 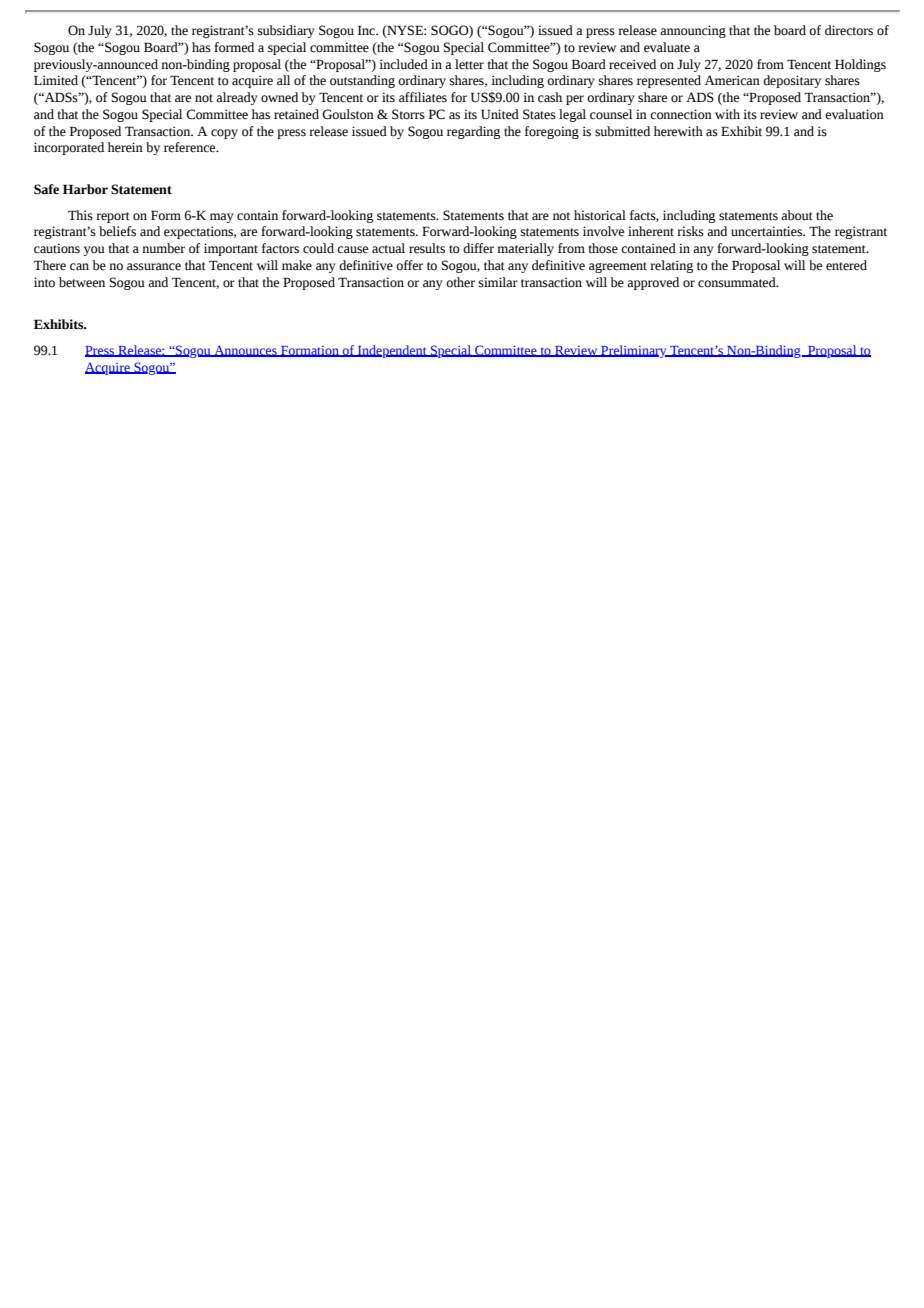 What do you see at coordinates (245, 351) in the page?
I see `Announces` at bounding box center [245, 351].
